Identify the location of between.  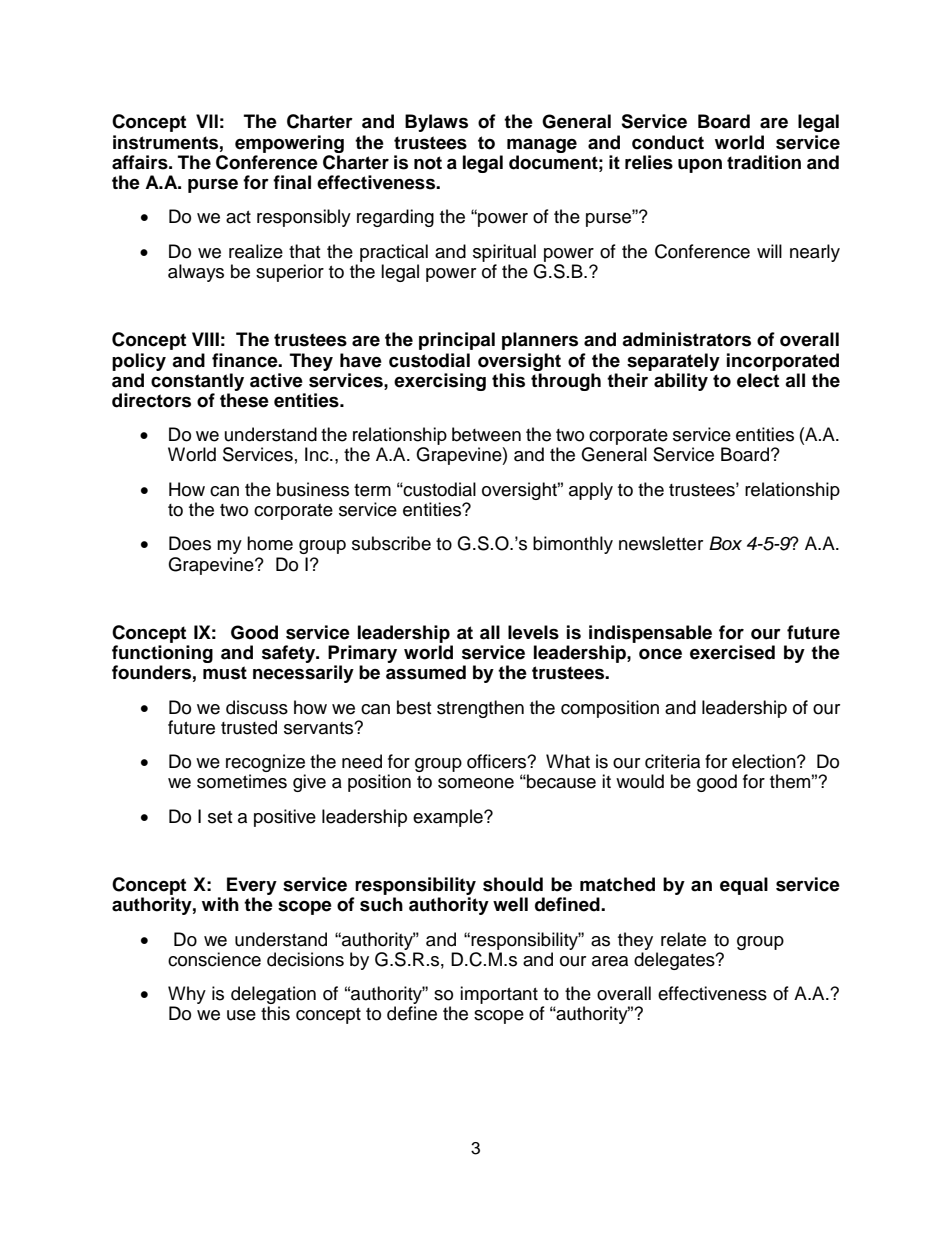
(486, 434).
